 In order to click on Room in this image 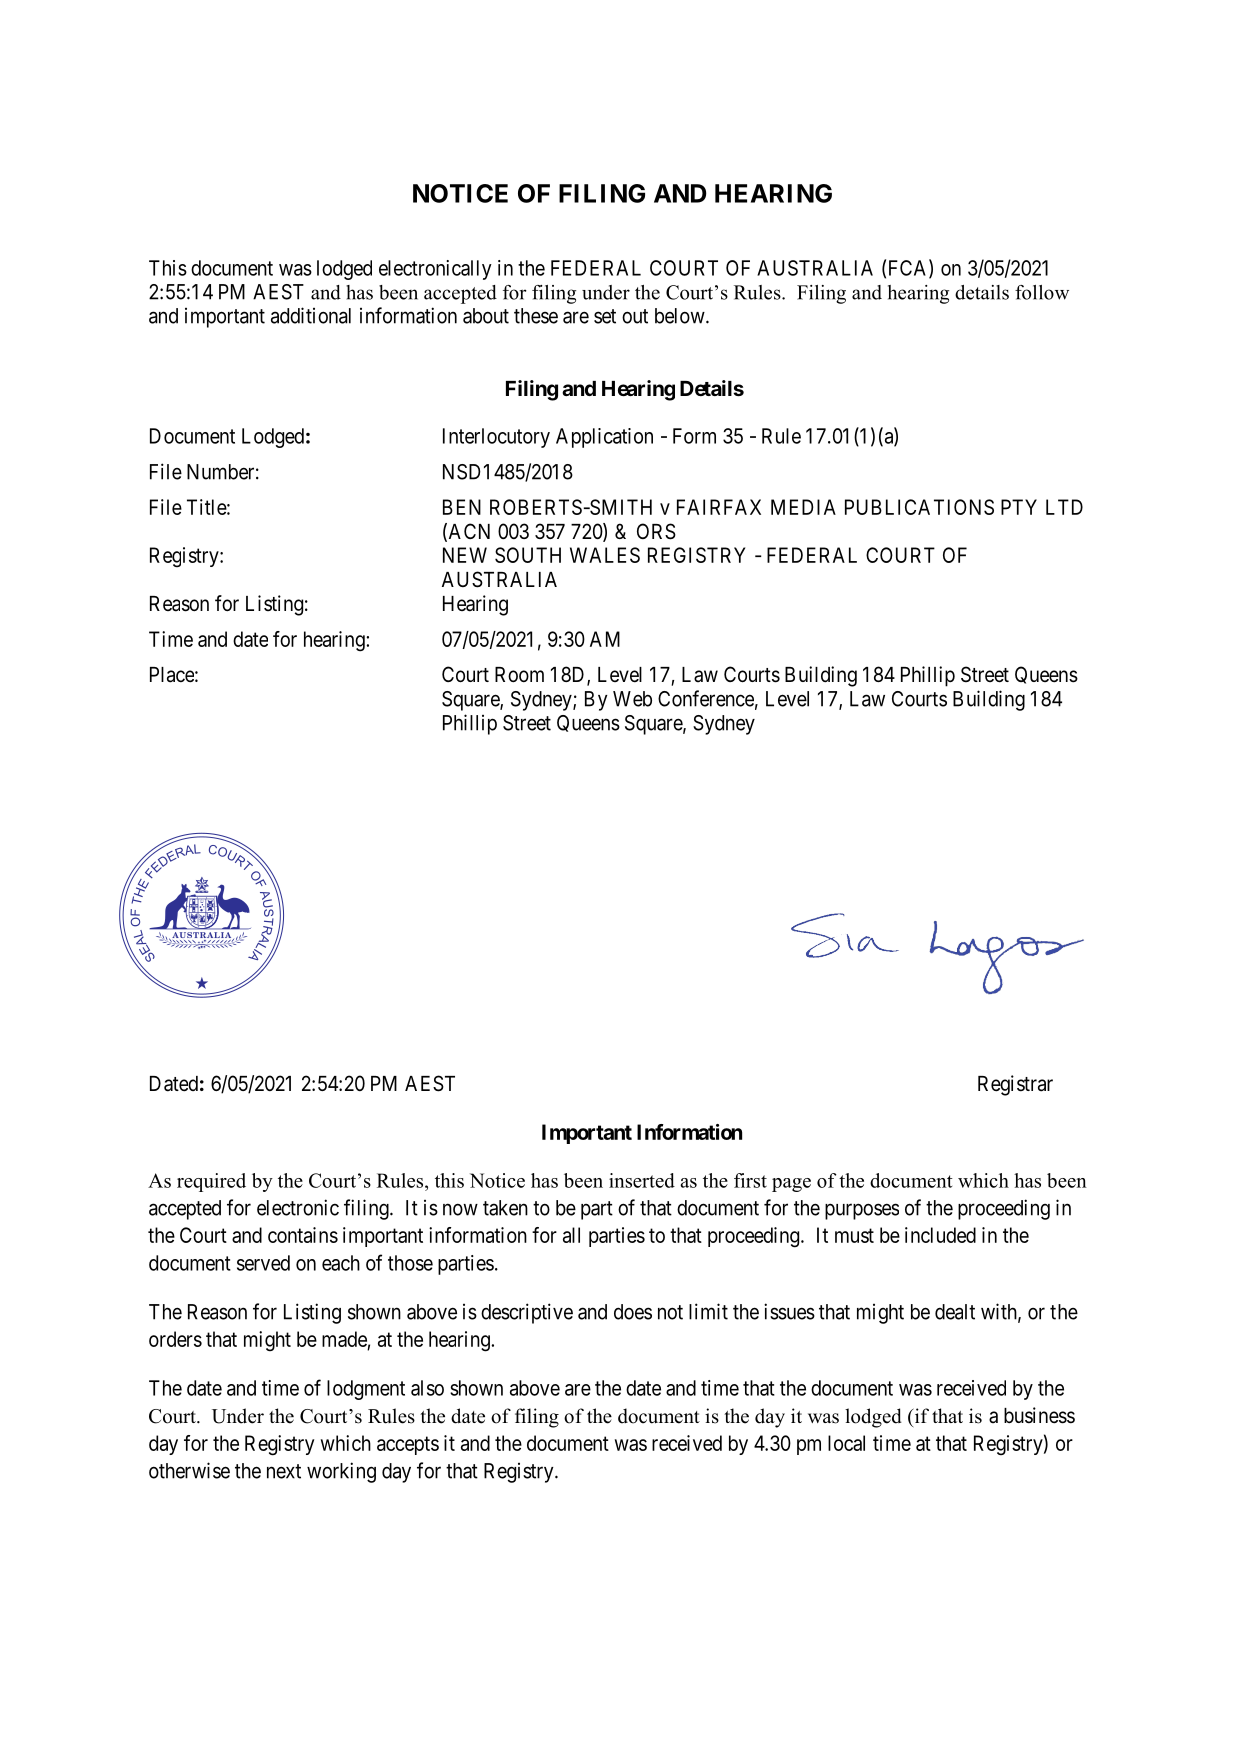, I will do `click(519, 674)`.
